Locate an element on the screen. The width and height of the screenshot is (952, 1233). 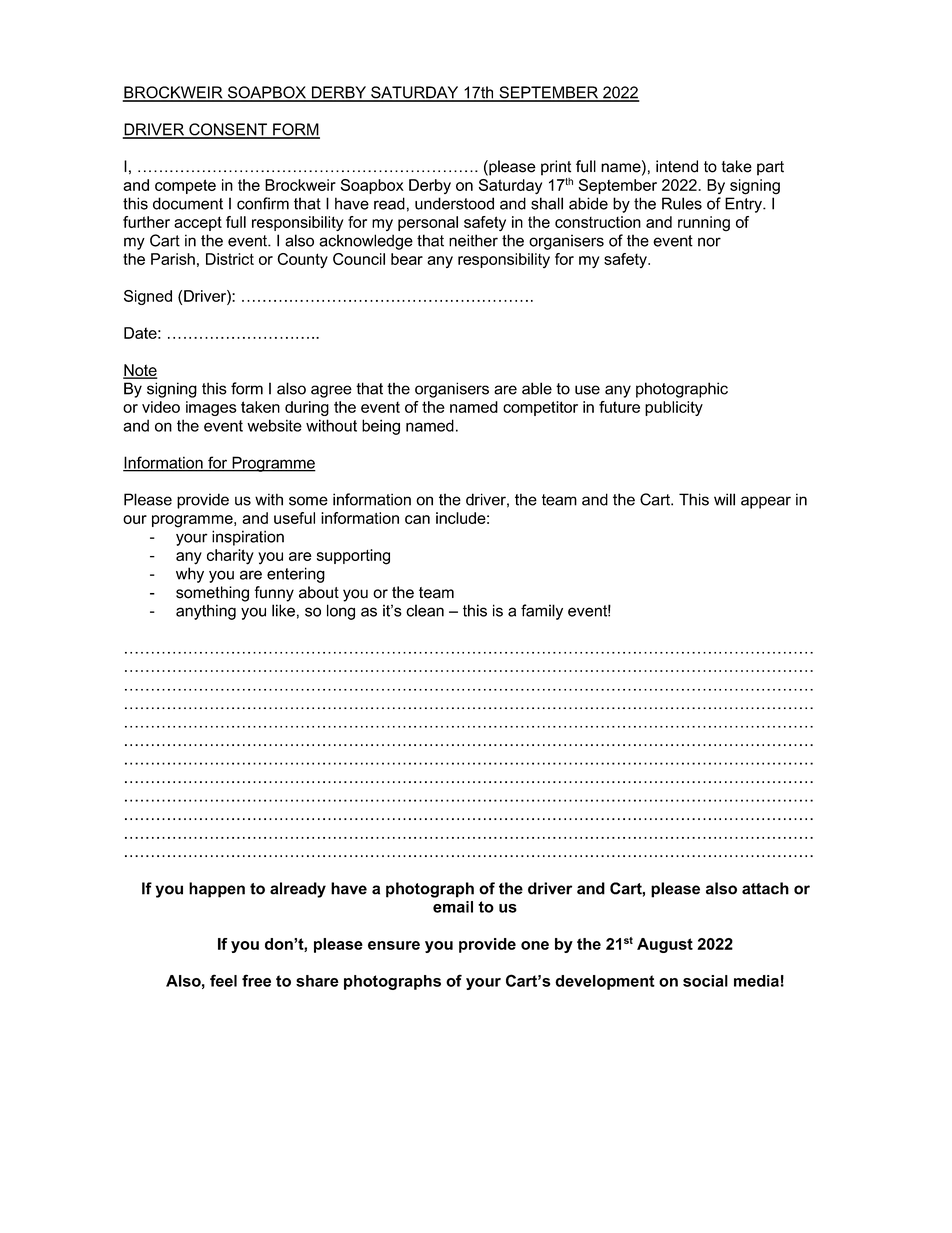
publicity is located at coordinates (674, 408).
